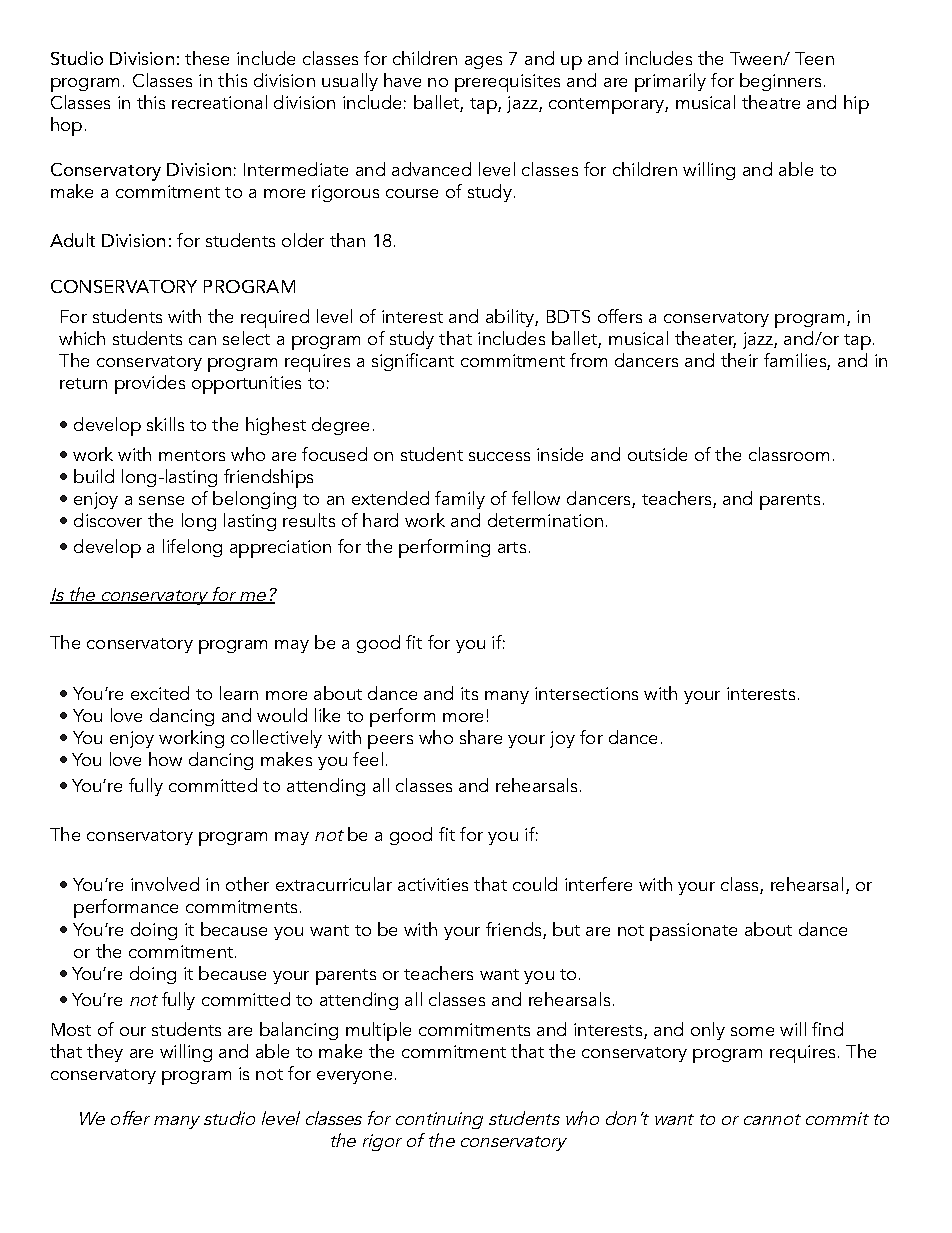 The image size is (952, 1233). Describe the element at coordinates (105, 1053) in the screenshot. I see `they` at that location.
